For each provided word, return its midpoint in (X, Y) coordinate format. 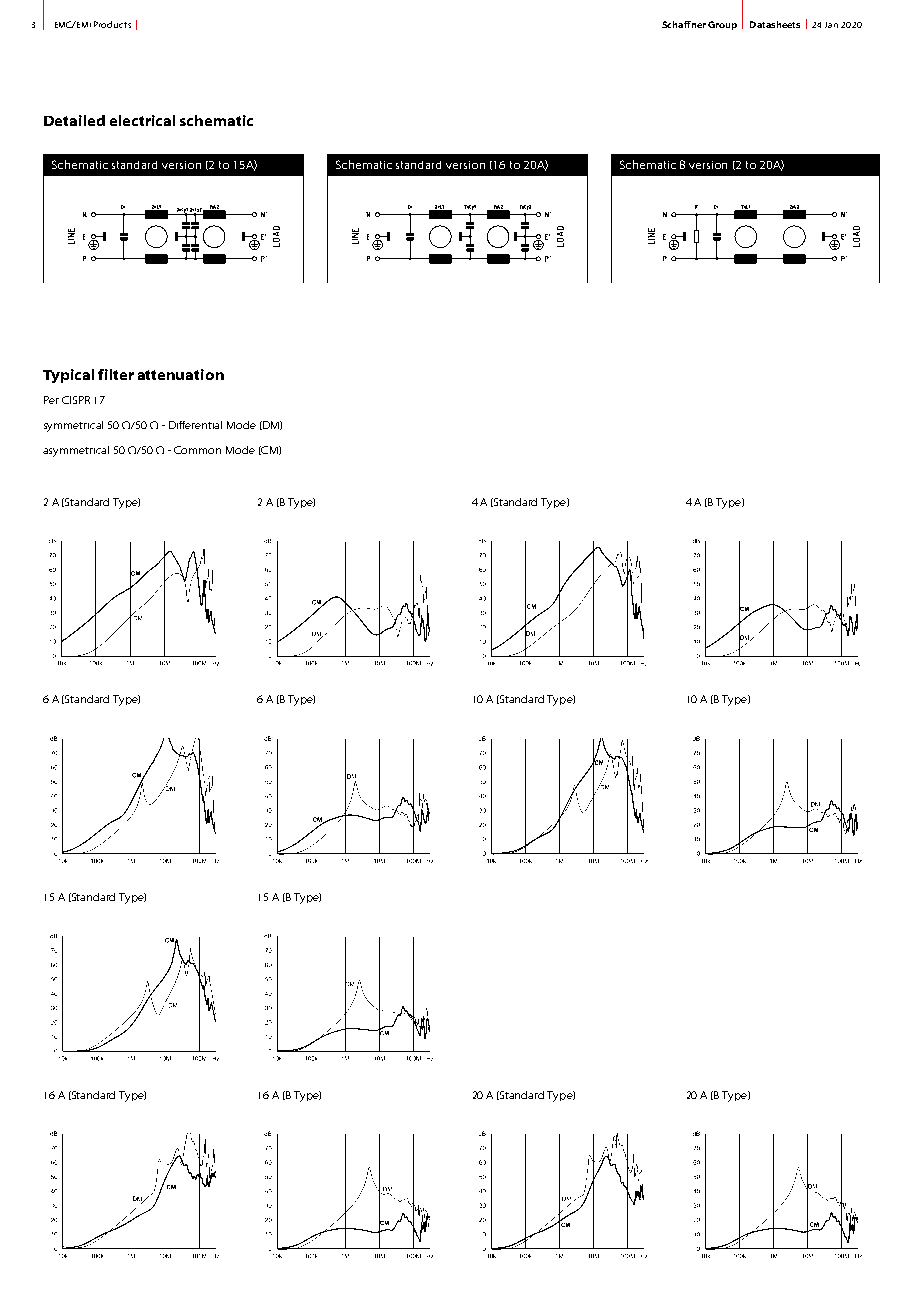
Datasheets (775, 24)
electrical (142, 120)
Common (197, 450)
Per (51, 400)
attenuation (181, 374)
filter (116, 374)
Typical (68, 376)
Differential (195, 425)
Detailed (74, 120)
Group (722, 25)
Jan (831, 25)
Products (112, 24)
